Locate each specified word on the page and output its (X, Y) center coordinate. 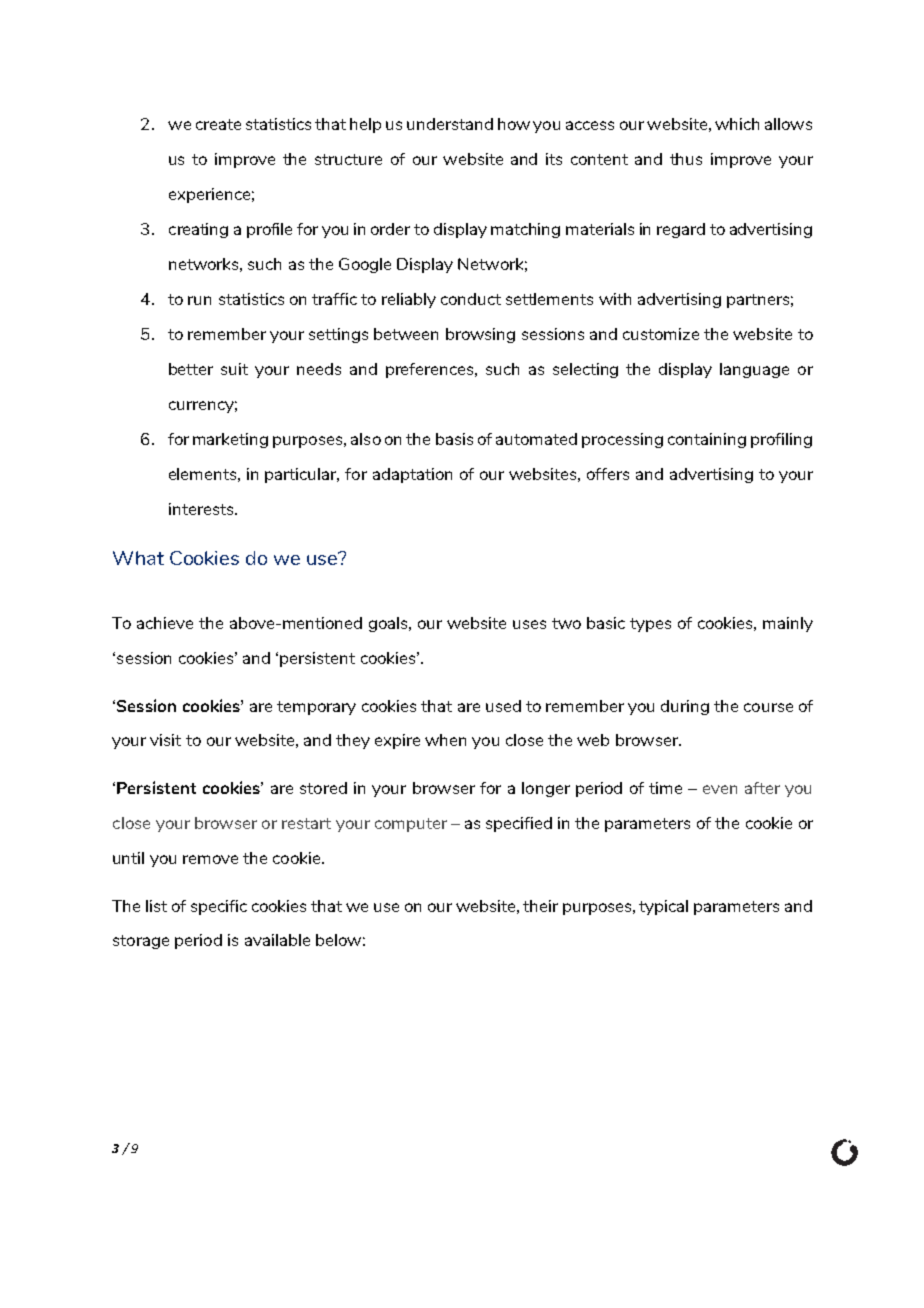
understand (450, 124)
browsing (480, 335)
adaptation (412, 475)
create (218, 124)
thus (686, 159)
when (445, 740)
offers (608, 474)
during (685, 707)
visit (165, 740)
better (191, 369)
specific (219, 907)
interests (202, 509)
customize (661, 334)
